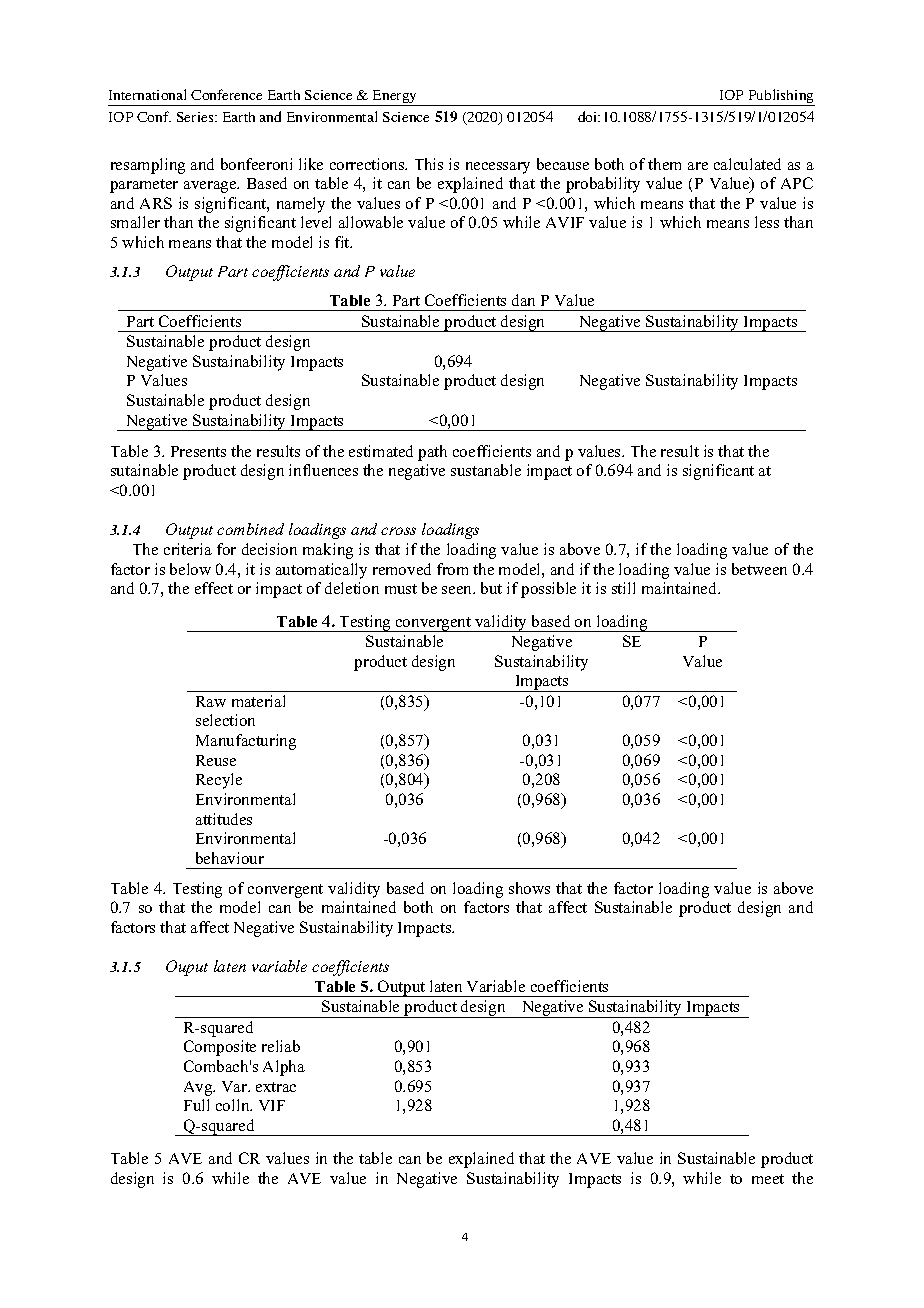 The height and width of the document is (1308, 924). What do you see at coordinates (759, 569) in the document?
I see `between` at bounding box center [759, 569].
